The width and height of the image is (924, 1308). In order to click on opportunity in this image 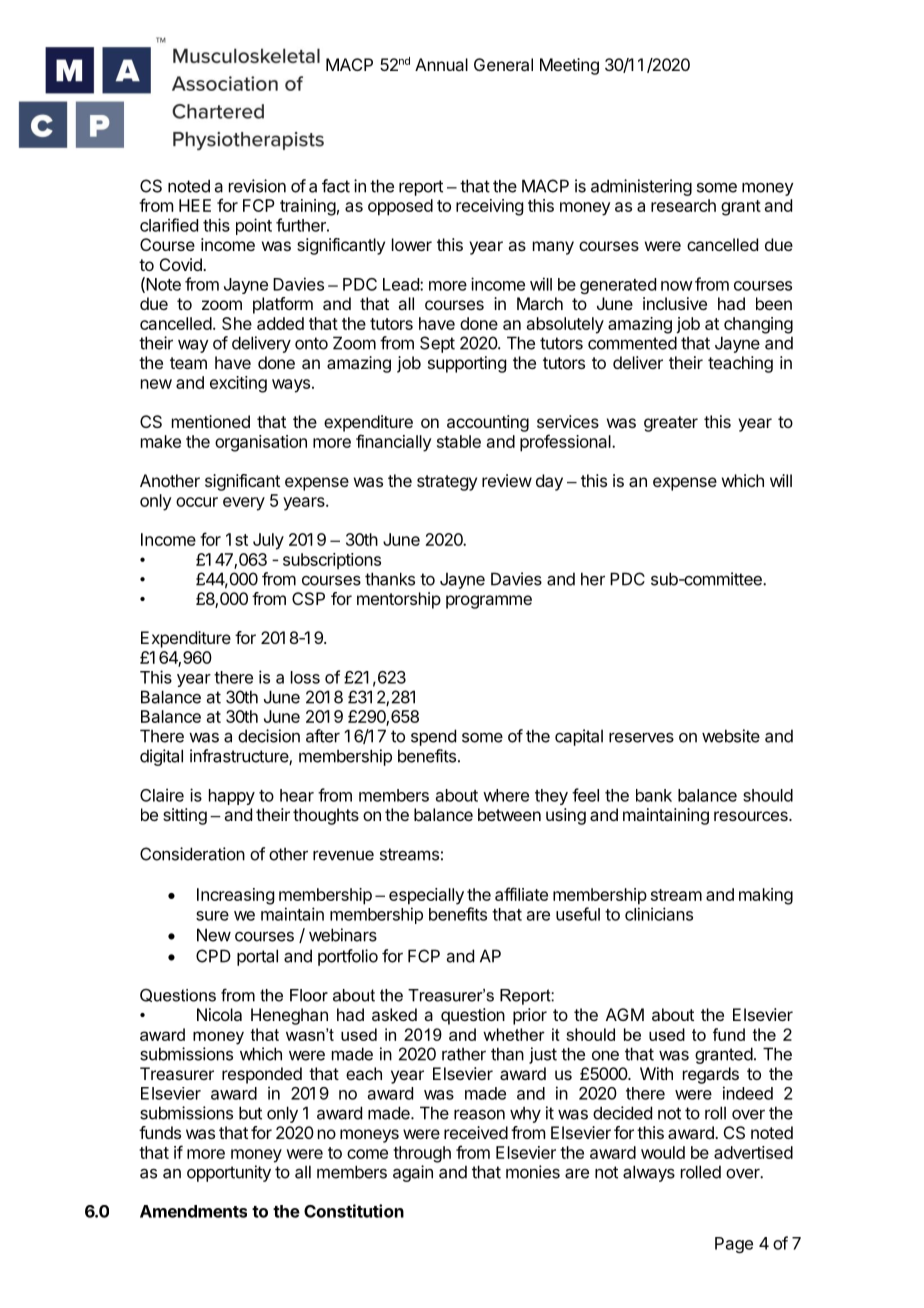, I will do `click(229, 1173)`.
